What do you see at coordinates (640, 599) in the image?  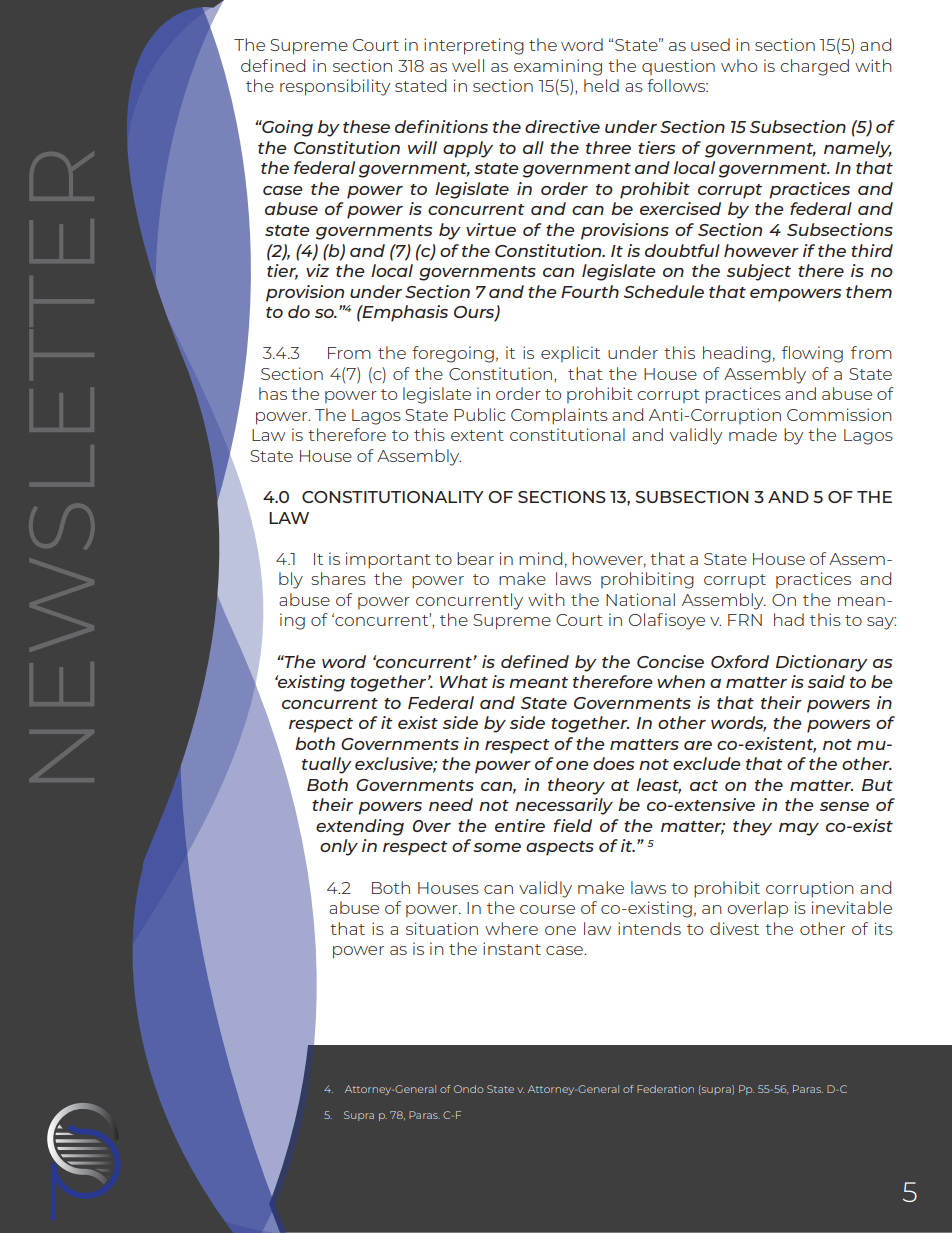 I see `National` at bounding box center [640, 599].
